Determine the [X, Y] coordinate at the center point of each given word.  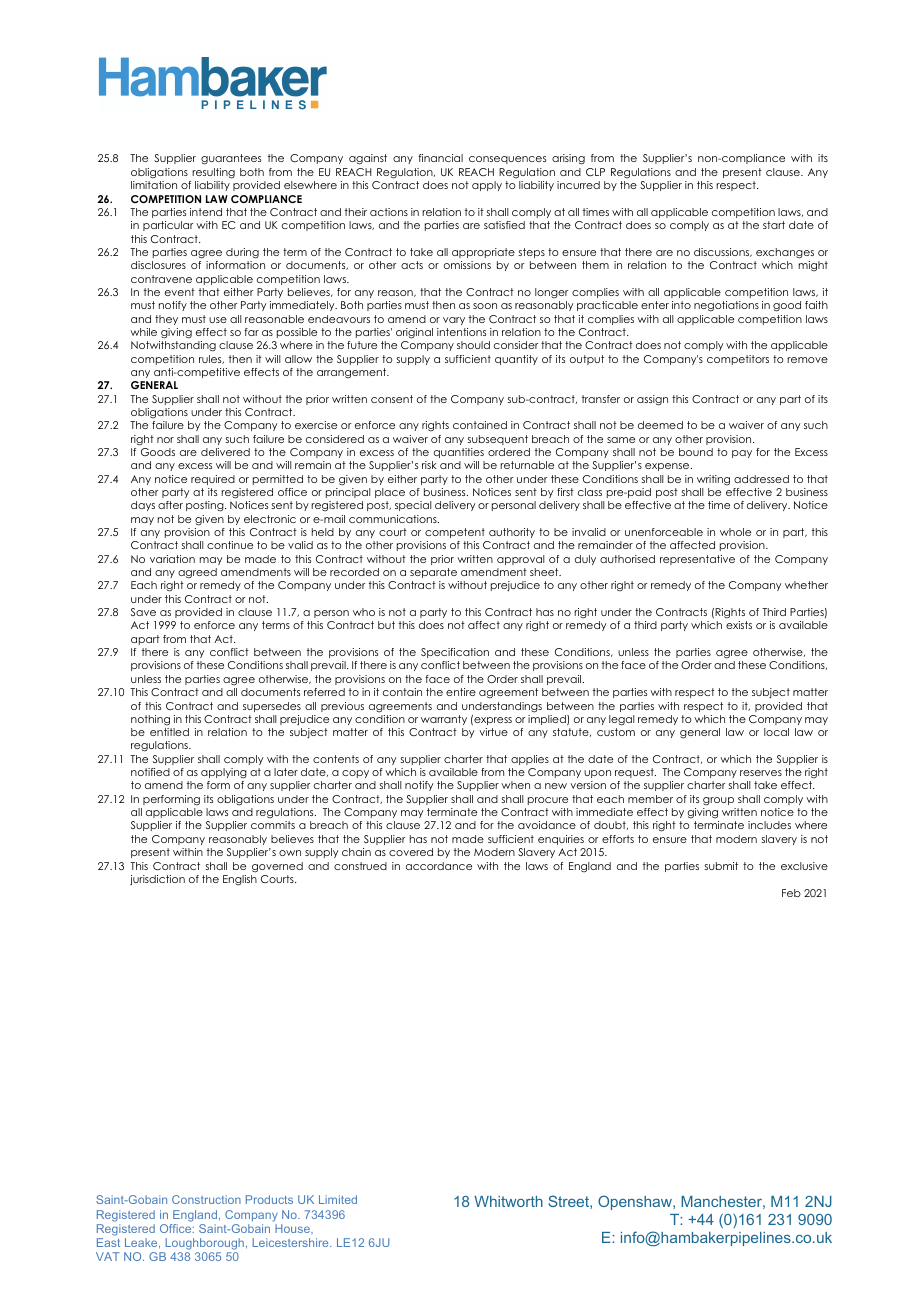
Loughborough [203, 1245]
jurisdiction [157, 880]
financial [440, 158]
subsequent [498, 440]
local [776, 732]
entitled [169, 732]
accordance [439, 866]
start [774, 225]
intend [206, 212]
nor [165, 440]
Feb [791, 893]
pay [742, 454]
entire [461, 692]
